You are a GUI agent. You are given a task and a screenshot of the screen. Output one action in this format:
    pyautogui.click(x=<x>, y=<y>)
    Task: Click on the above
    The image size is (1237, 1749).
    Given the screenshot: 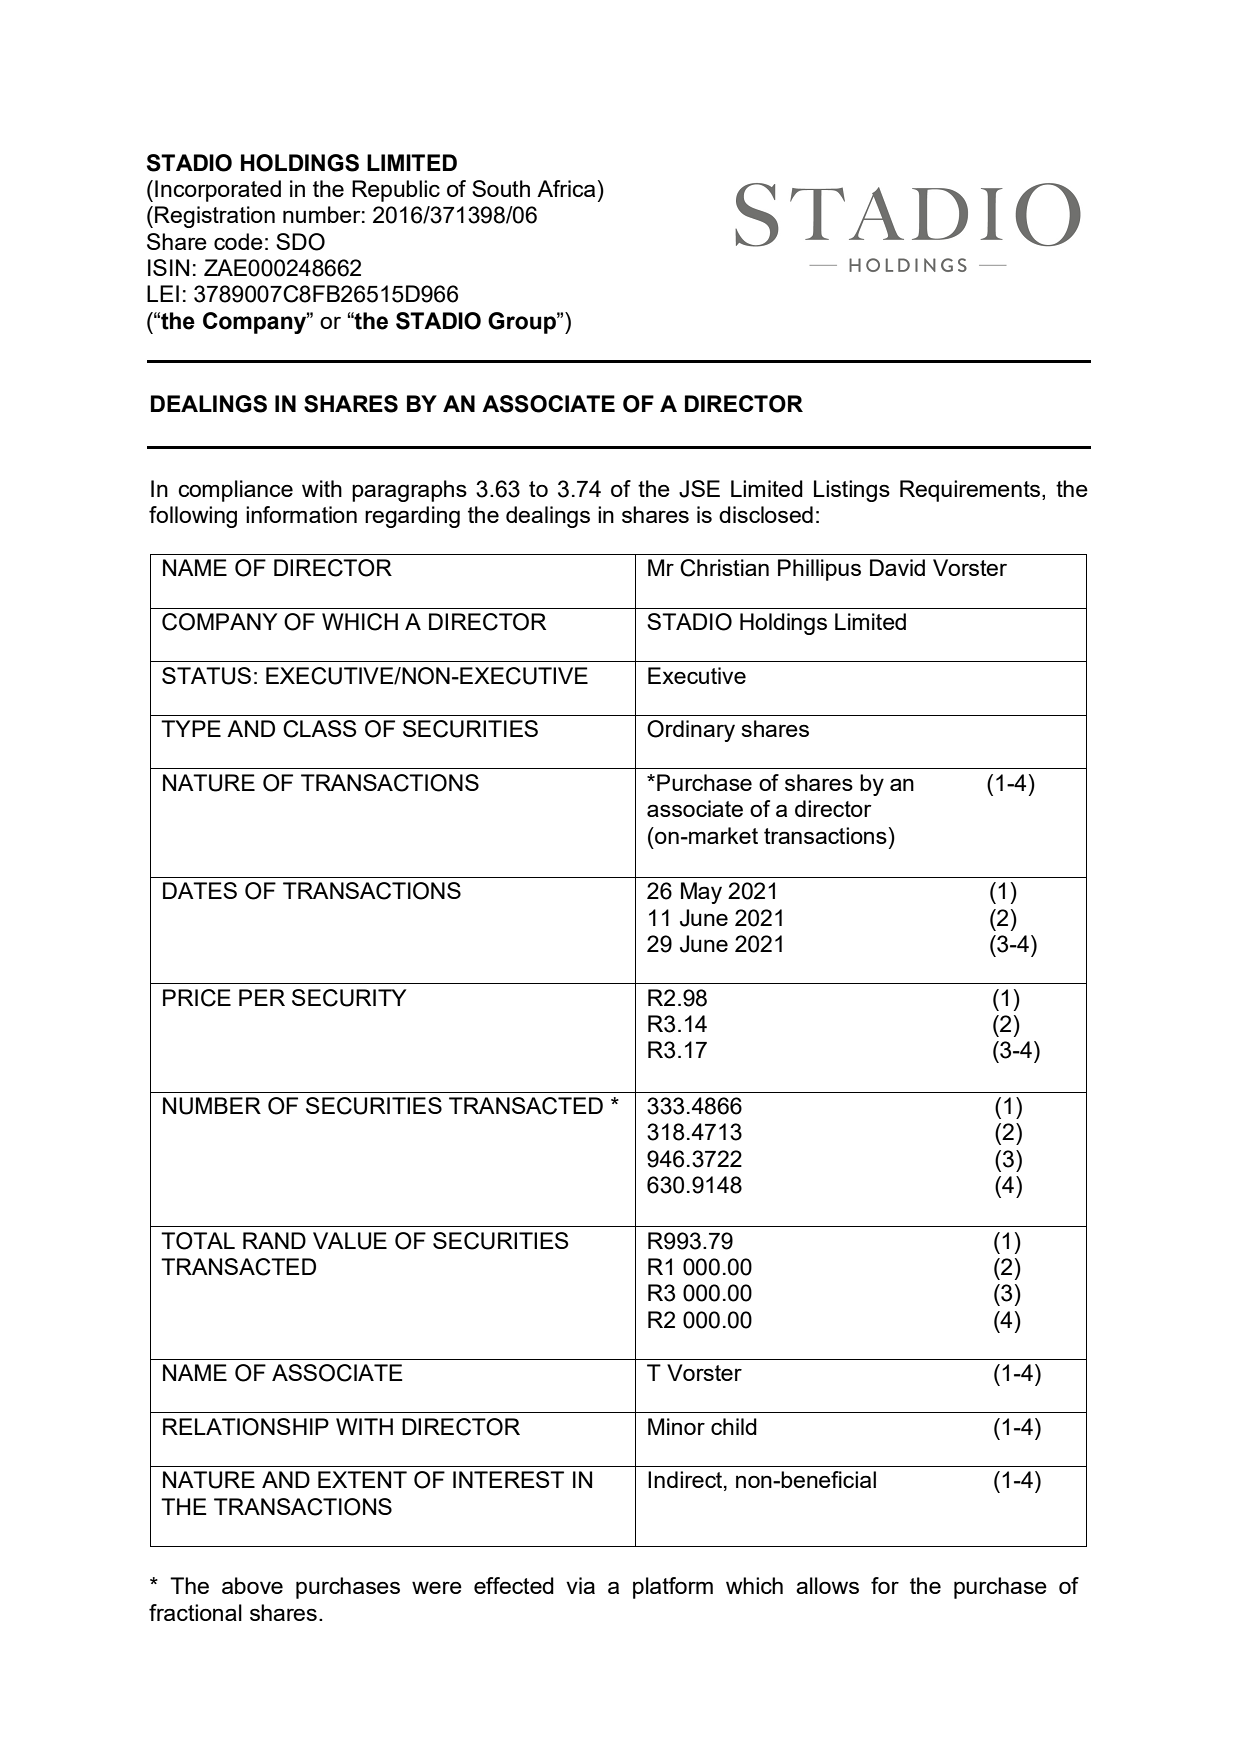 What is the action you would take?
    pyautogui.click(x=252, y=1585)
